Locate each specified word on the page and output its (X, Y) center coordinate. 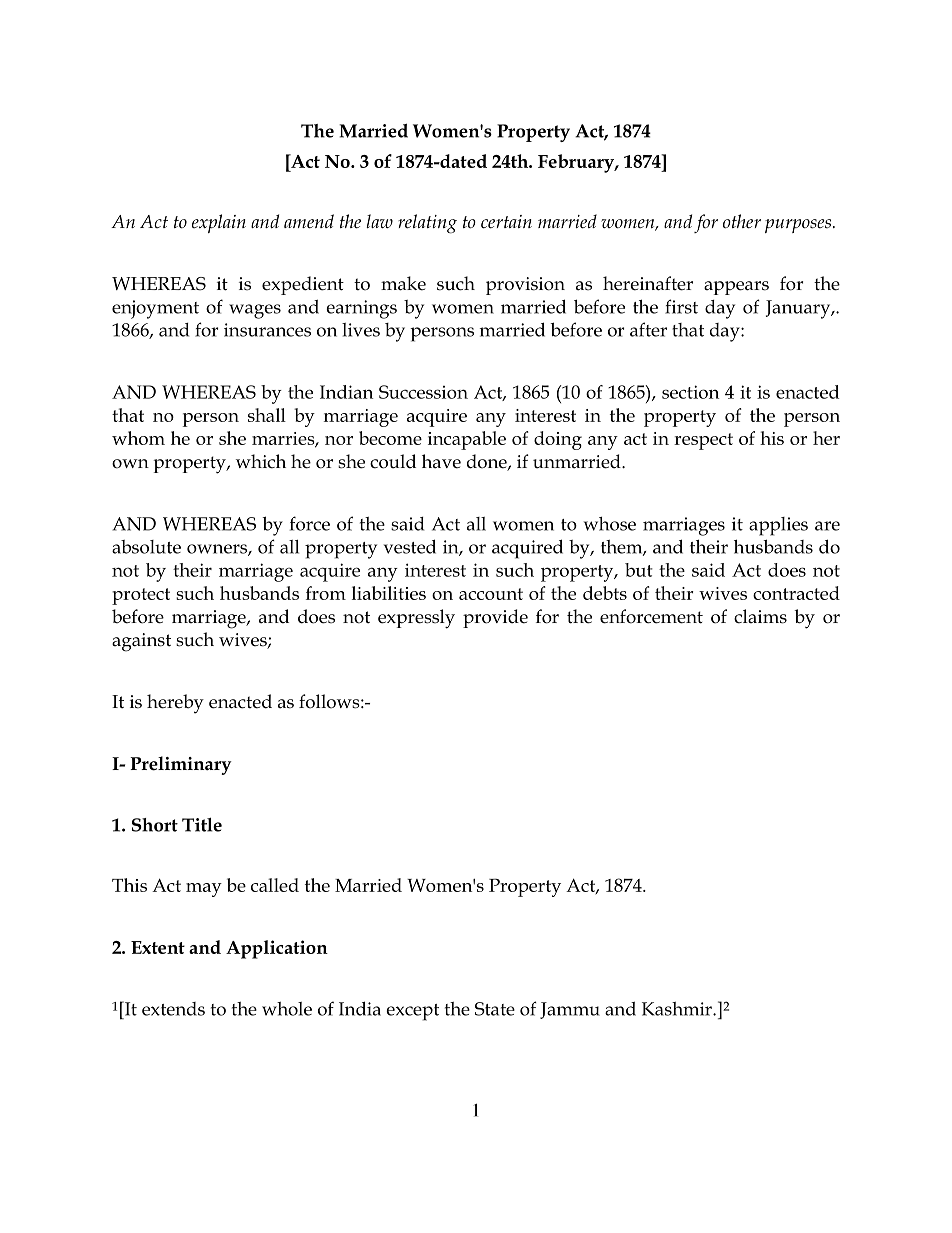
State (495, 1009)
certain (506, 222)
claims (760, 616)
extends (173, 1009)
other (742, 221)
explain (219, 223)
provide (495, 618)
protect (141, 596)
